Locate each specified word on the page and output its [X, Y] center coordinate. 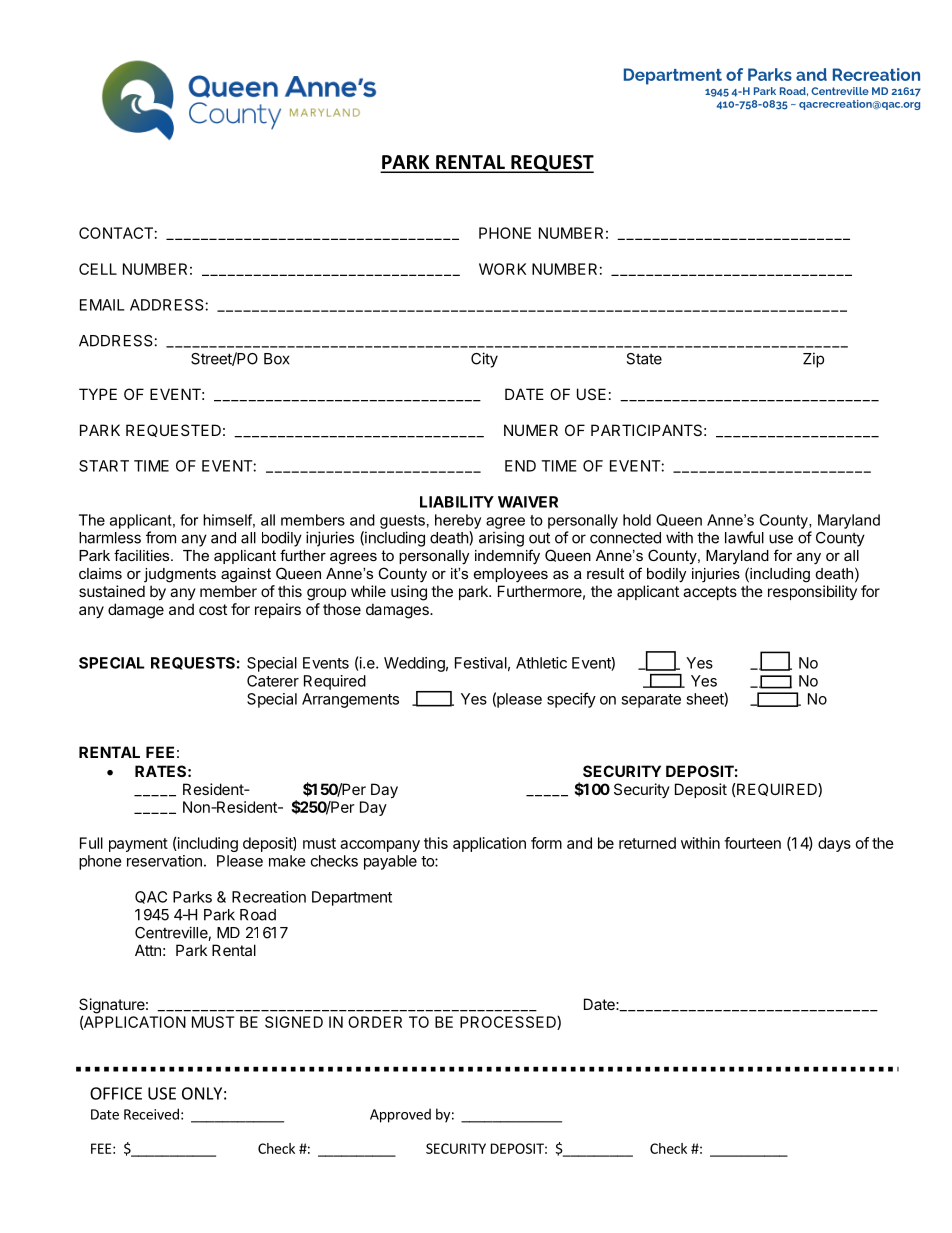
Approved [400, 1115]
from [161, 537]
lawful [744, 537]
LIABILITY [457, 502]
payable [390, 862]
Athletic [541, 663]
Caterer [273, 681]
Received [151, 1114]
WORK [502, 269]
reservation [164, 861]
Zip [813, 360]
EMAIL [102, 305]
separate [651, 701]
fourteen [752, 843]
